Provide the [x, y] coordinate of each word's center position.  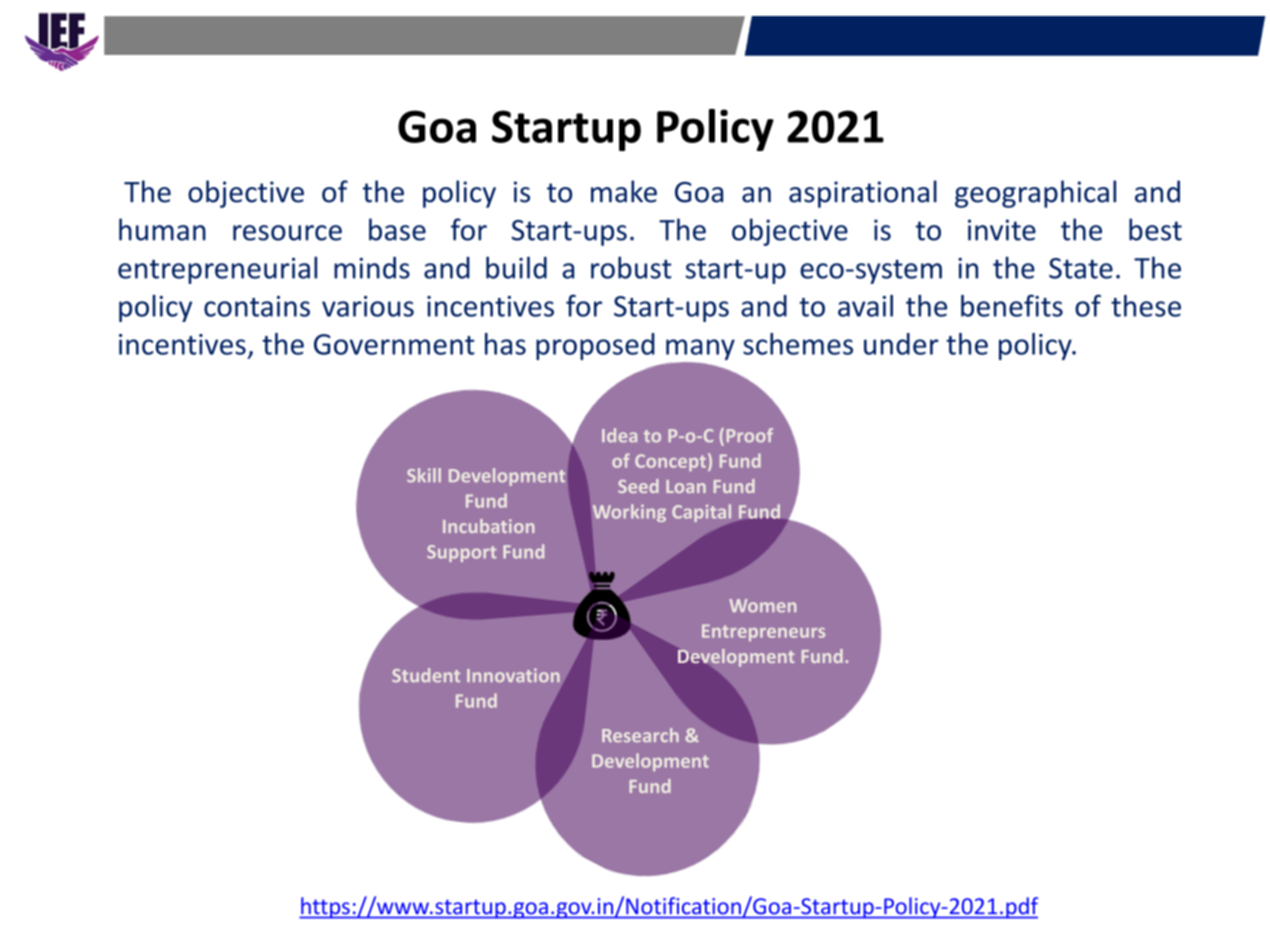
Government [394, 344]
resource [287, 233]
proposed [595, 346]
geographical [1035, 194]
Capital [703, 514]
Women [762, 606]
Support [461, 553]
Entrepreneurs [763, 632]
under [901, 344]
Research [640, 735]
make [624, 191]
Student [426, 675]
